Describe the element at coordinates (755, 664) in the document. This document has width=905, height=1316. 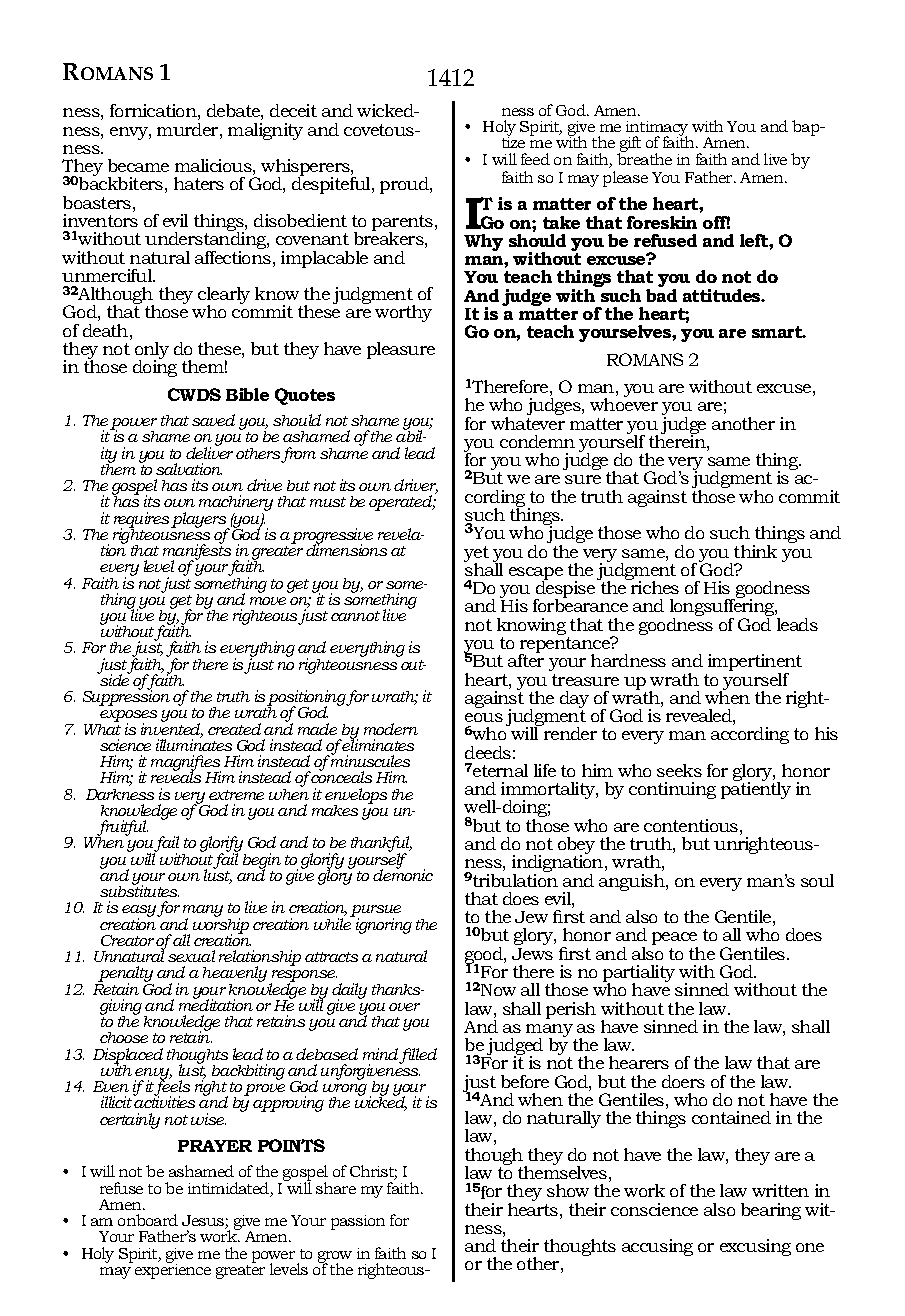
I see `impertinent` at that location.
